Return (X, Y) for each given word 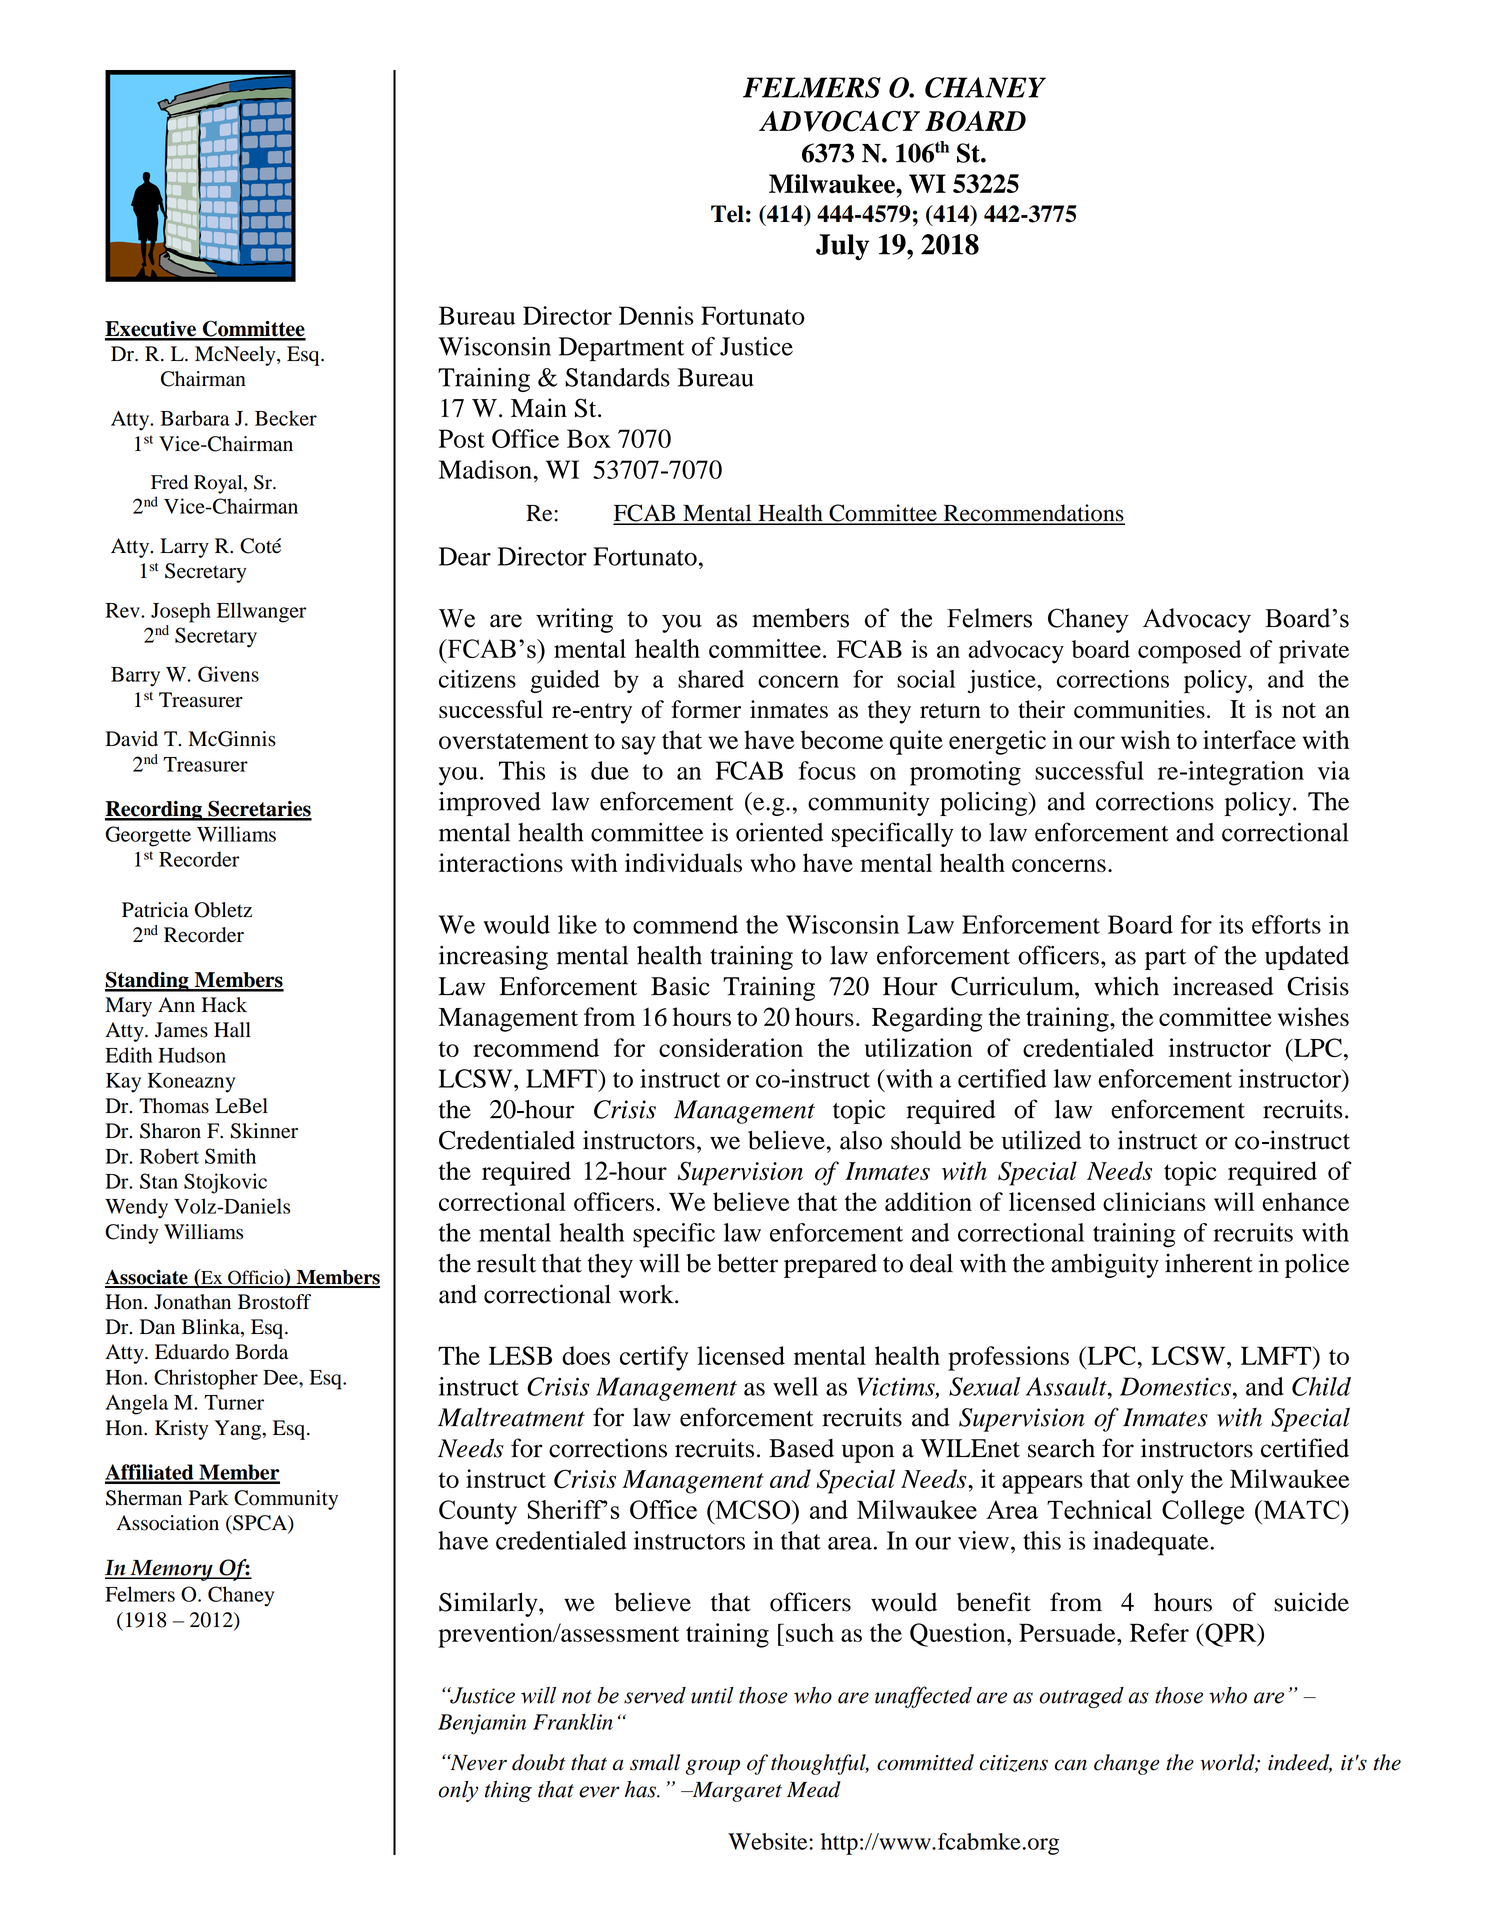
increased (1223, 986)
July (842, 247)
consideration (731, 1047)
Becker (286, 418)
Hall (232, 1030)
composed (1189, 652)
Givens (228, 674)
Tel (727, 214)
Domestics (1175, 1386)
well (795, 1386)
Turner (234, 1402)
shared (711, 679)
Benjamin (482, 1724)
